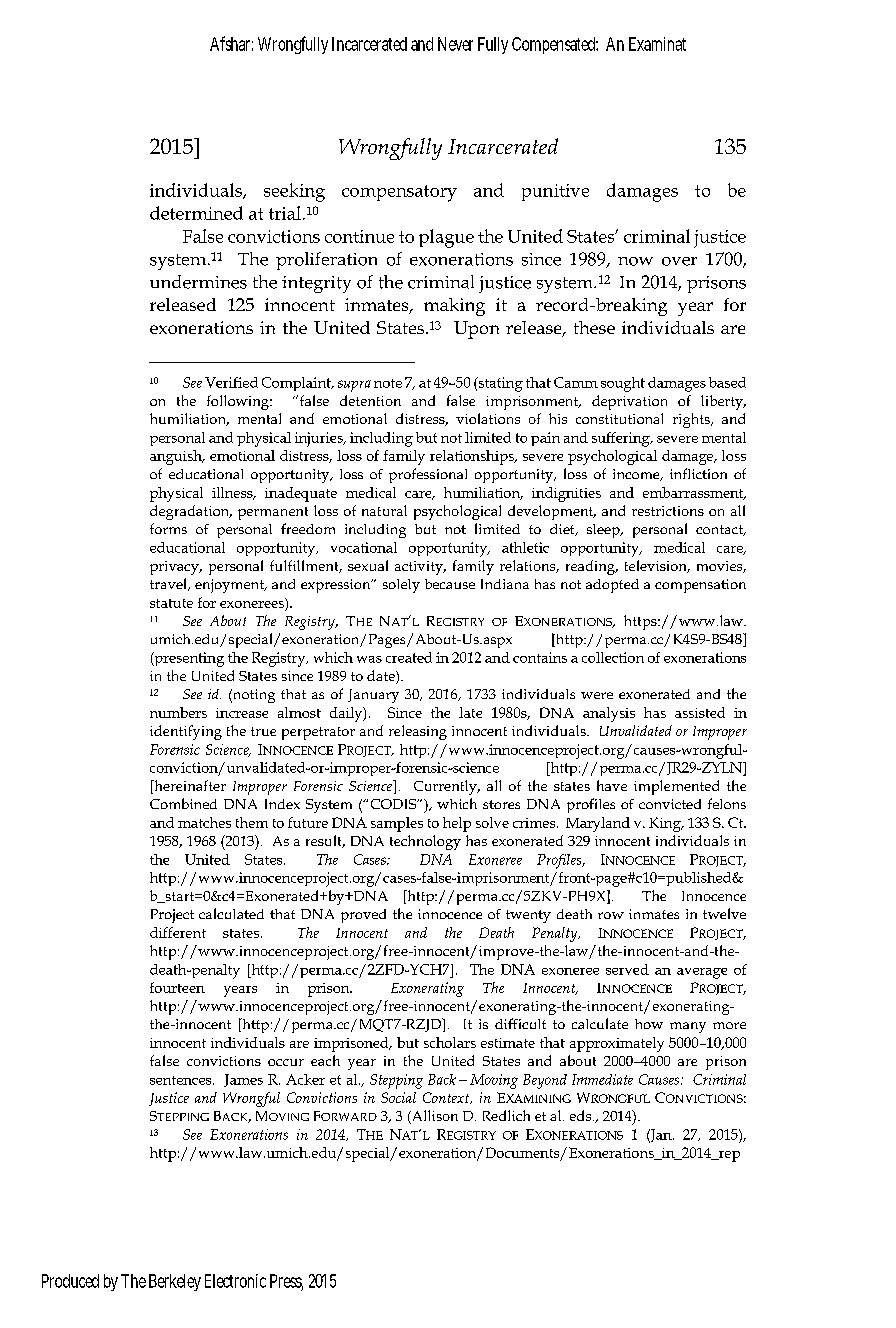 This screenshot has width=896, height=1328. What do you see at coordinates (455, 44) in the screenshot?
I see `Never` at bounding box center [455, 44].
